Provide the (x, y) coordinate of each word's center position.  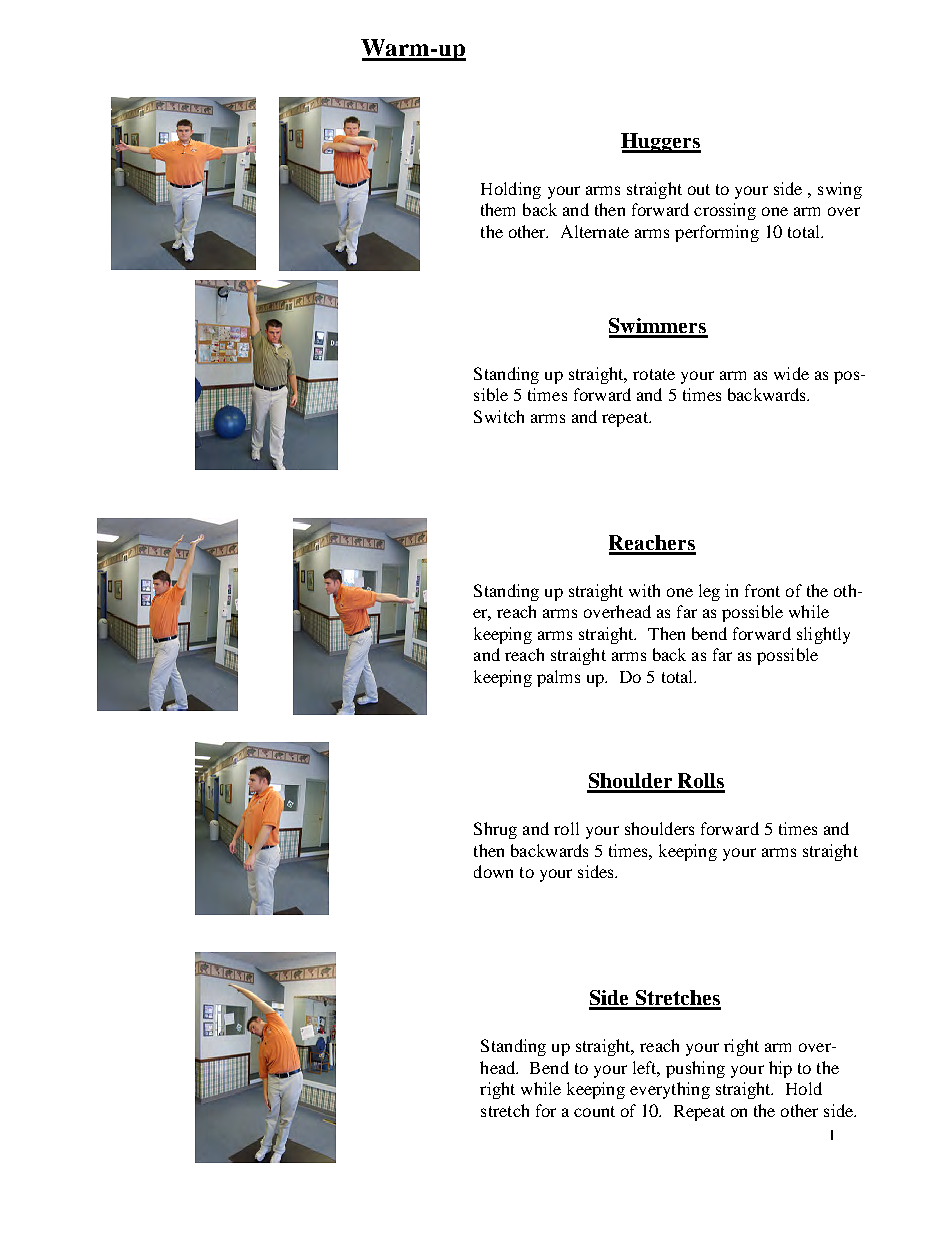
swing (840, 190)
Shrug (495, 830)
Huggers (661, 143)
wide (791, 373)
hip (780, 1069)
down (493, 871)
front (762, 590)
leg (709, 592)
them (498, 209)
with (644, 590)
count (594, 1111)
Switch (499, 416)
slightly (823, 635)
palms (558, 678)
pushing (695, 1069)
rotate (654, 374)
